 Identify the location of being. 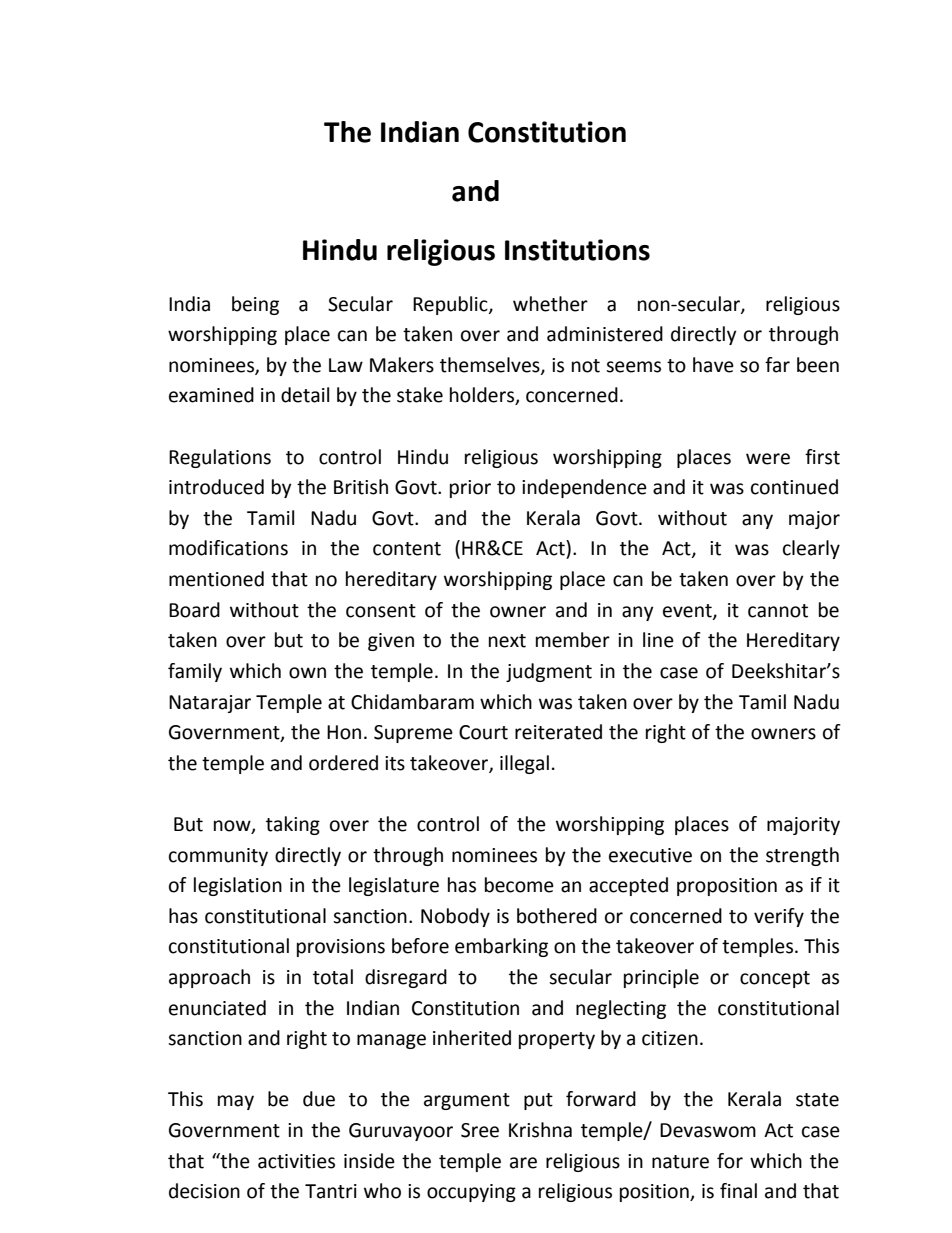
(255, 305).
